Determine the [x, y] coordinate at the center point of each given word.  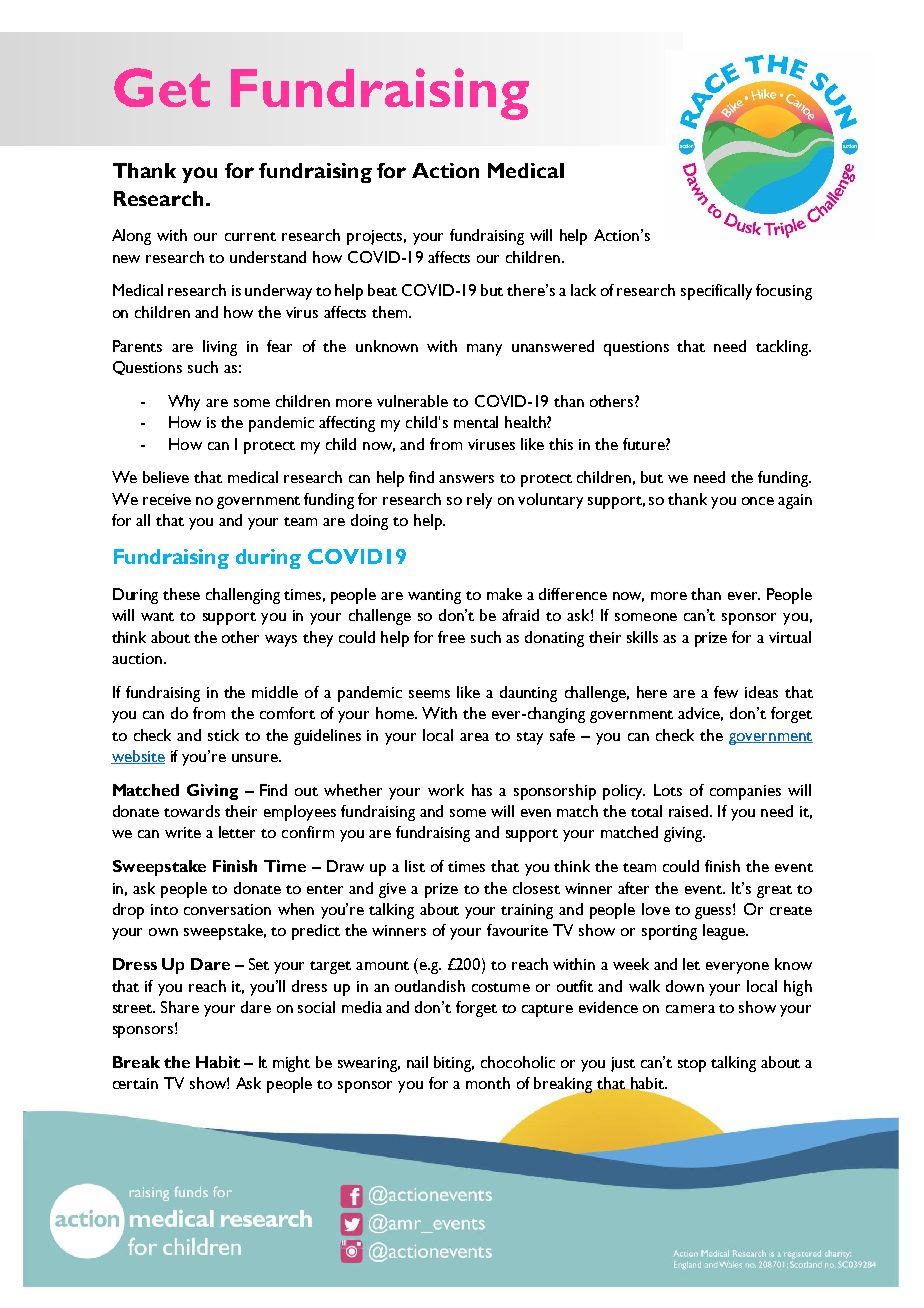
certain [135, 1083]
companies [745, 792]
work [446, 790]
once [758, 501]
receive [167, 499]
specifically [716, 292]
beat [382, 290]
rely [479, 501]
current [250, 236]
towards [192, 811]
